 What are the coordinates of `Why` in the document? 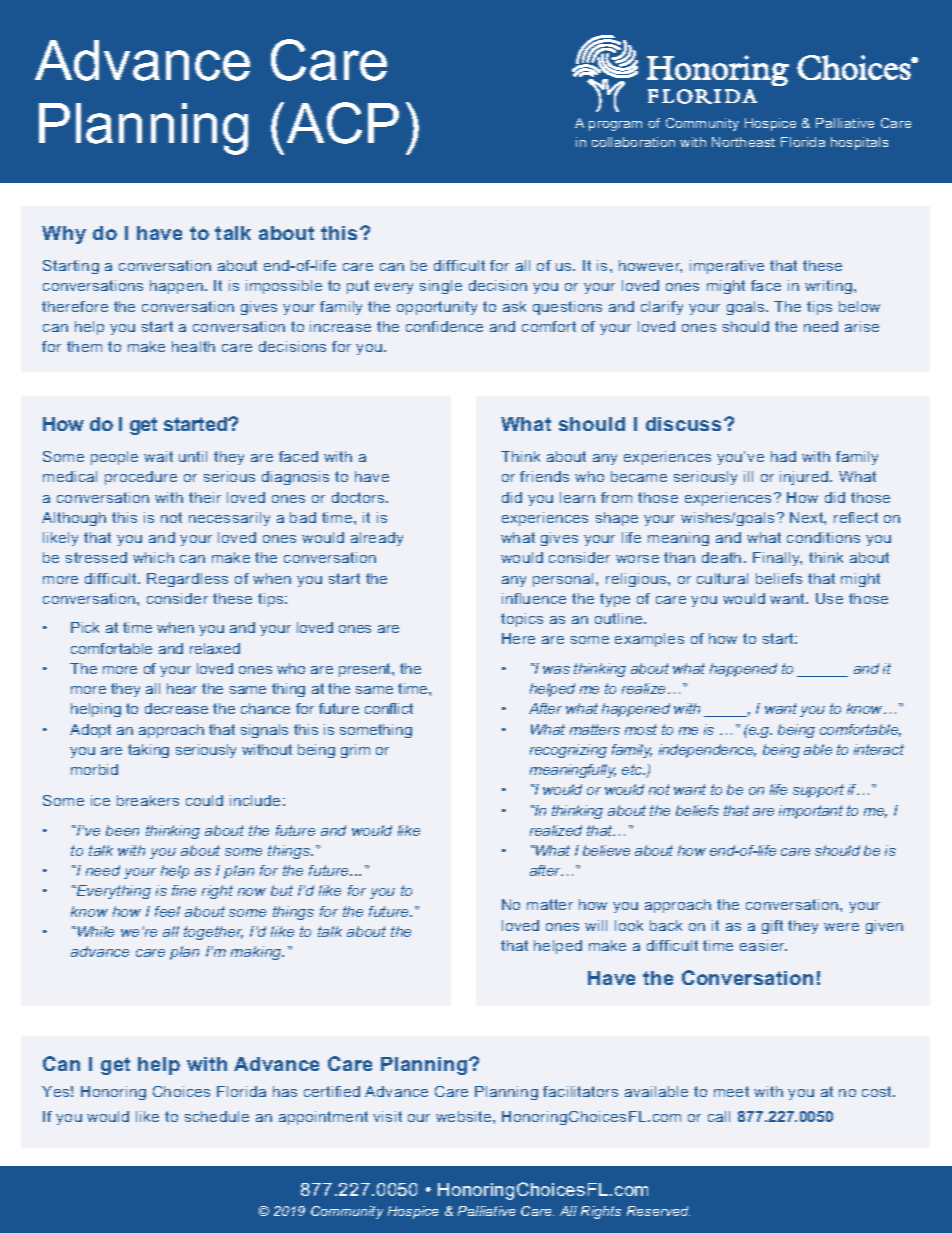 It's located at (64, 235).
